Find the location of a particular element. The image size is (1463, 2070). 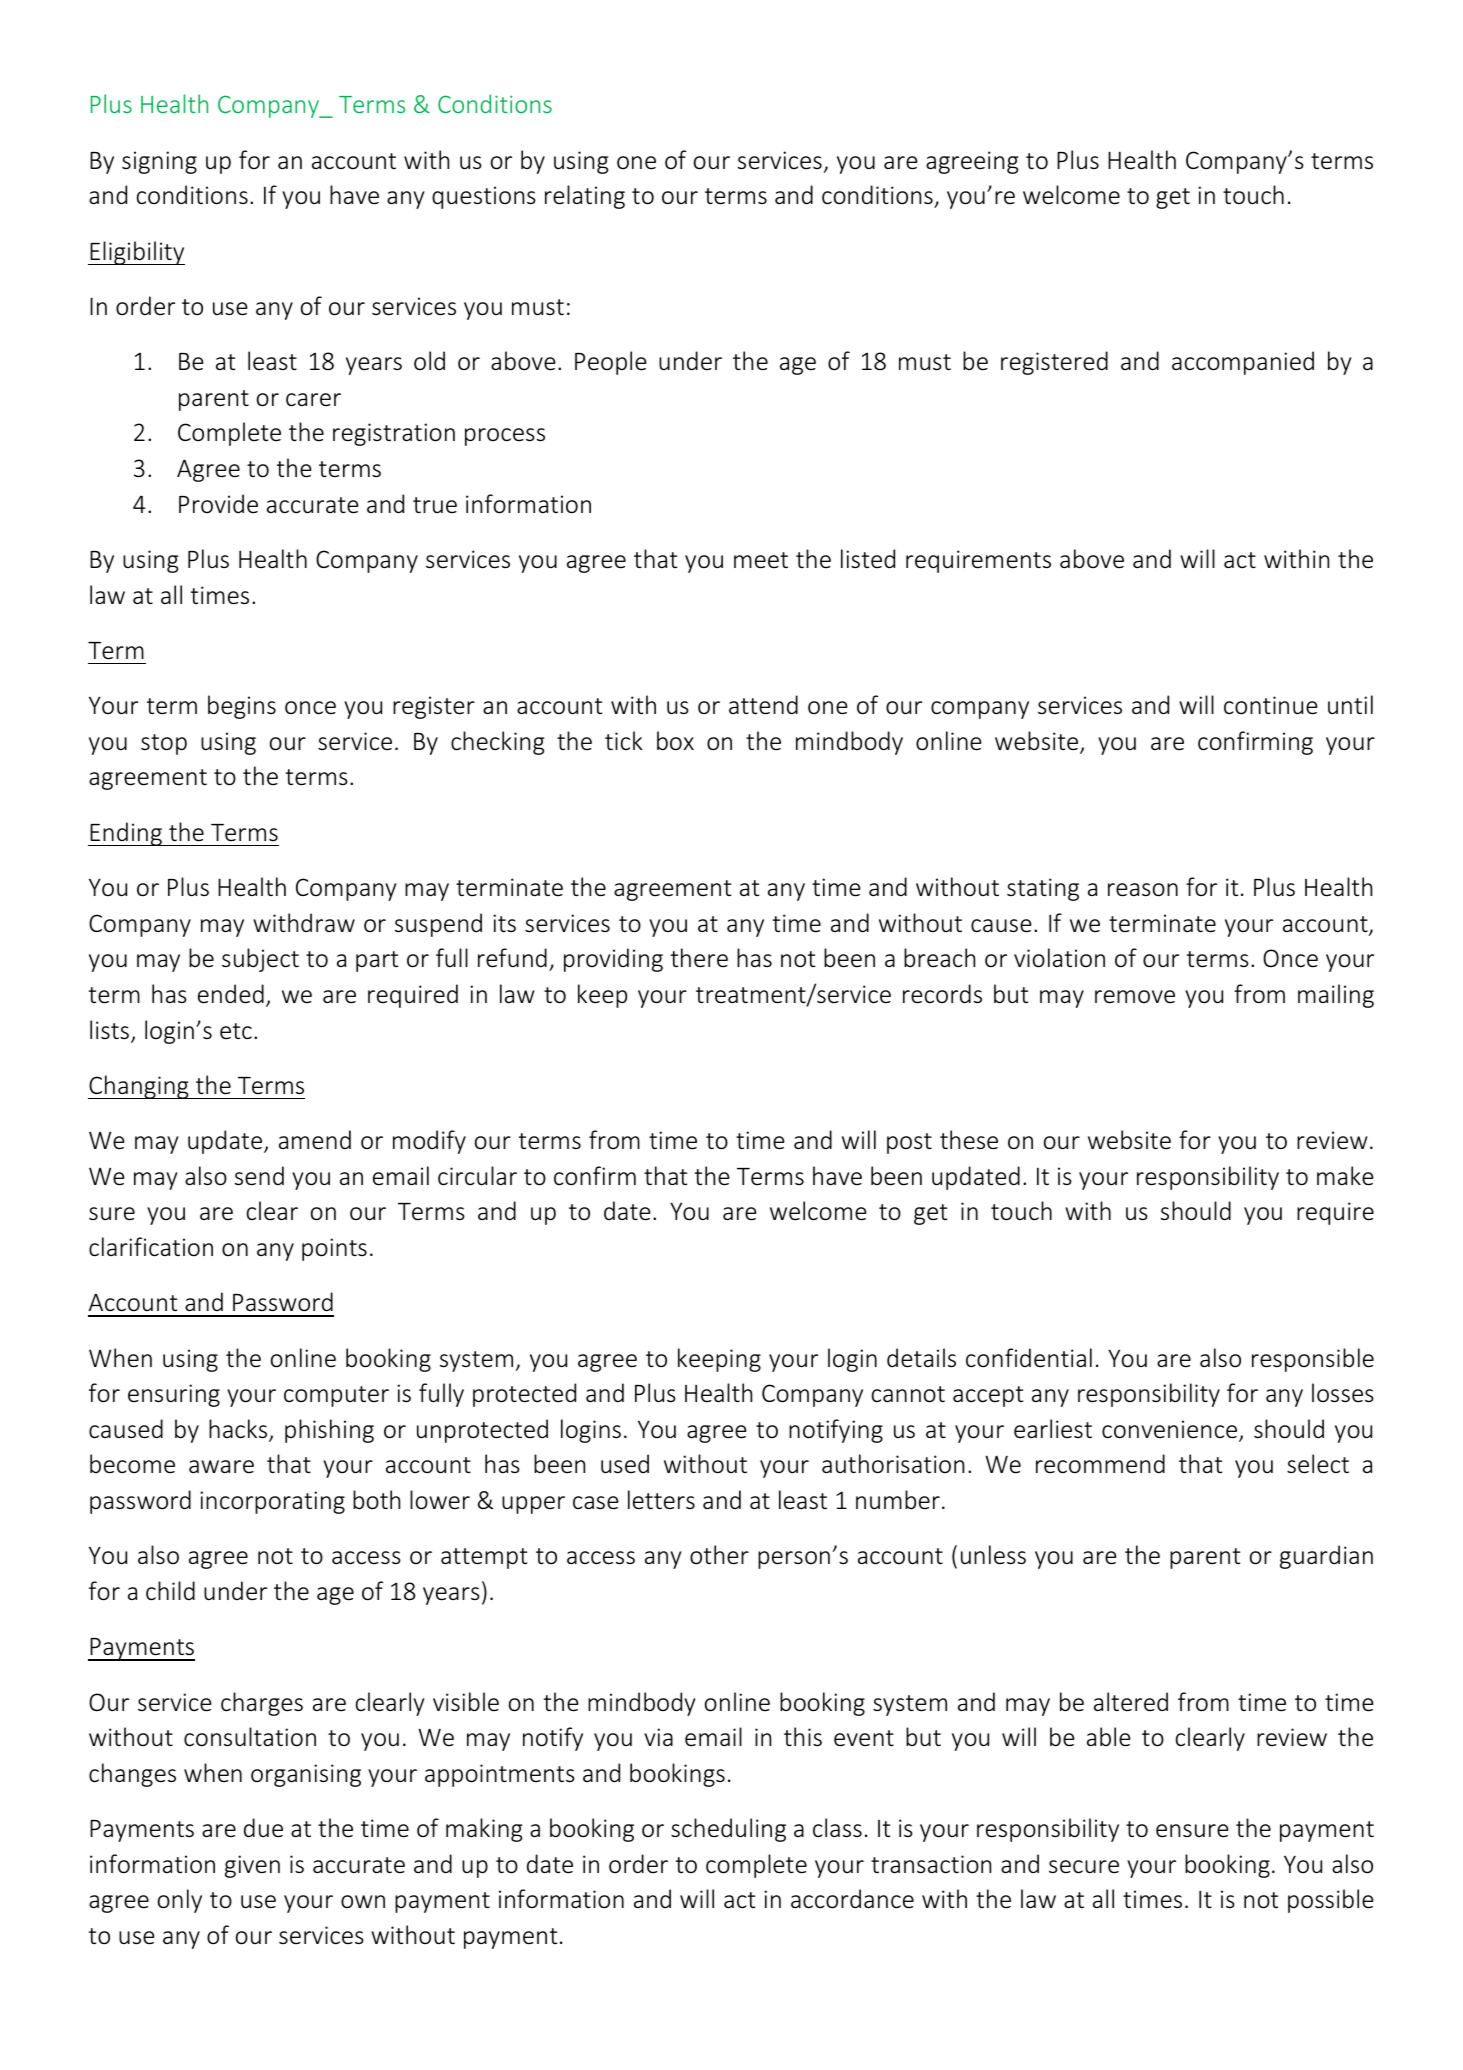

begins is located at coordinates (242, 707).
